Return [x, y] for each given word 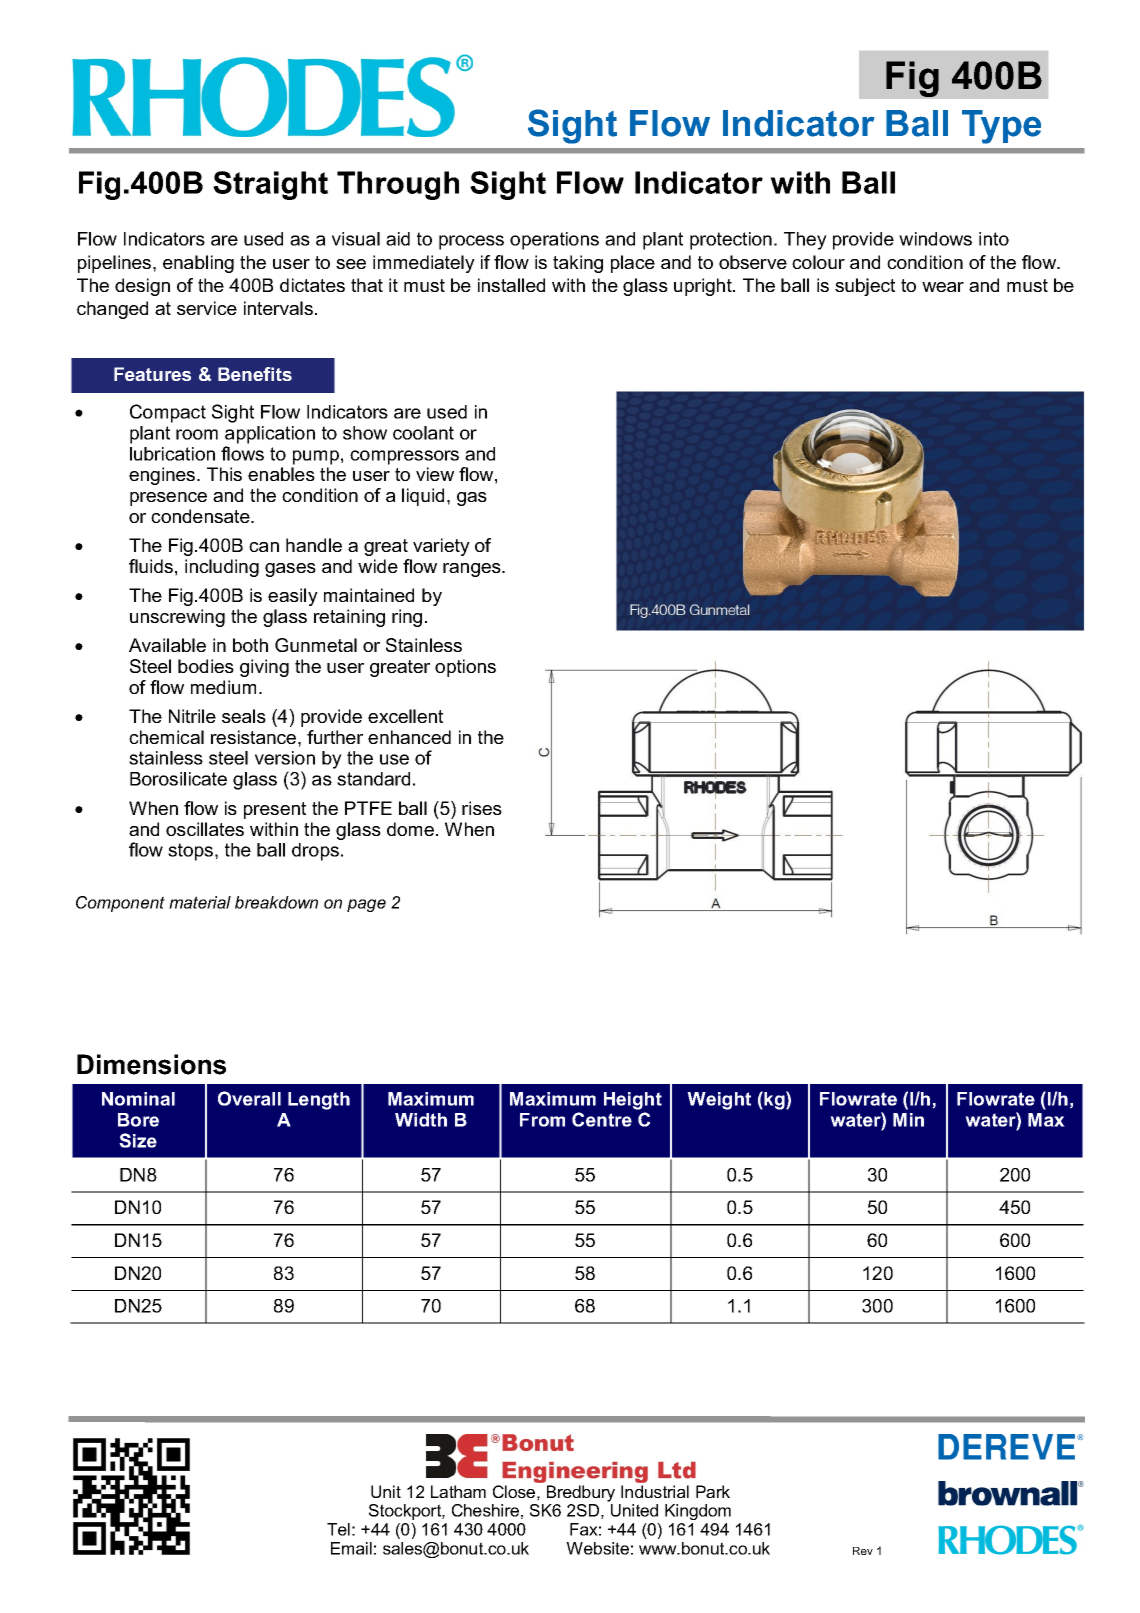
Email [351, 1548]
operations [554, 241]
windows [935, 239]
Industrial [655, 1491]
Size [138, 1140]
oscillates [205, 829]
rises [482, 808]
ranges [473, 570]
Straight [270, 185]
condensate [201, 516]
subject [865, 287]
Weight [719, 1101]
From [542, 1120]
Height [633, 1101]
